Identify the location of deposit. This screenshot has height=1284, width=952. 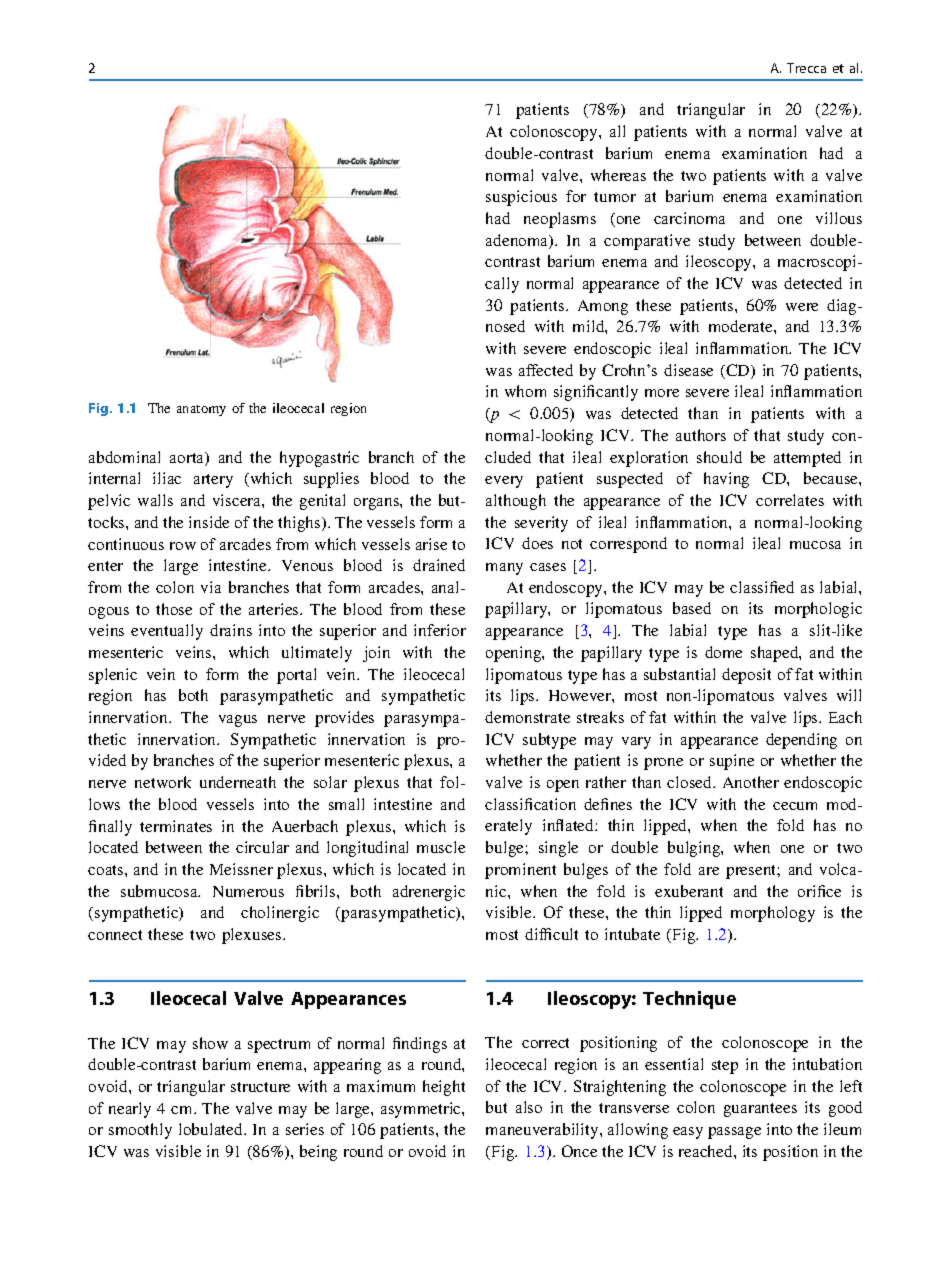
(746, 676).
